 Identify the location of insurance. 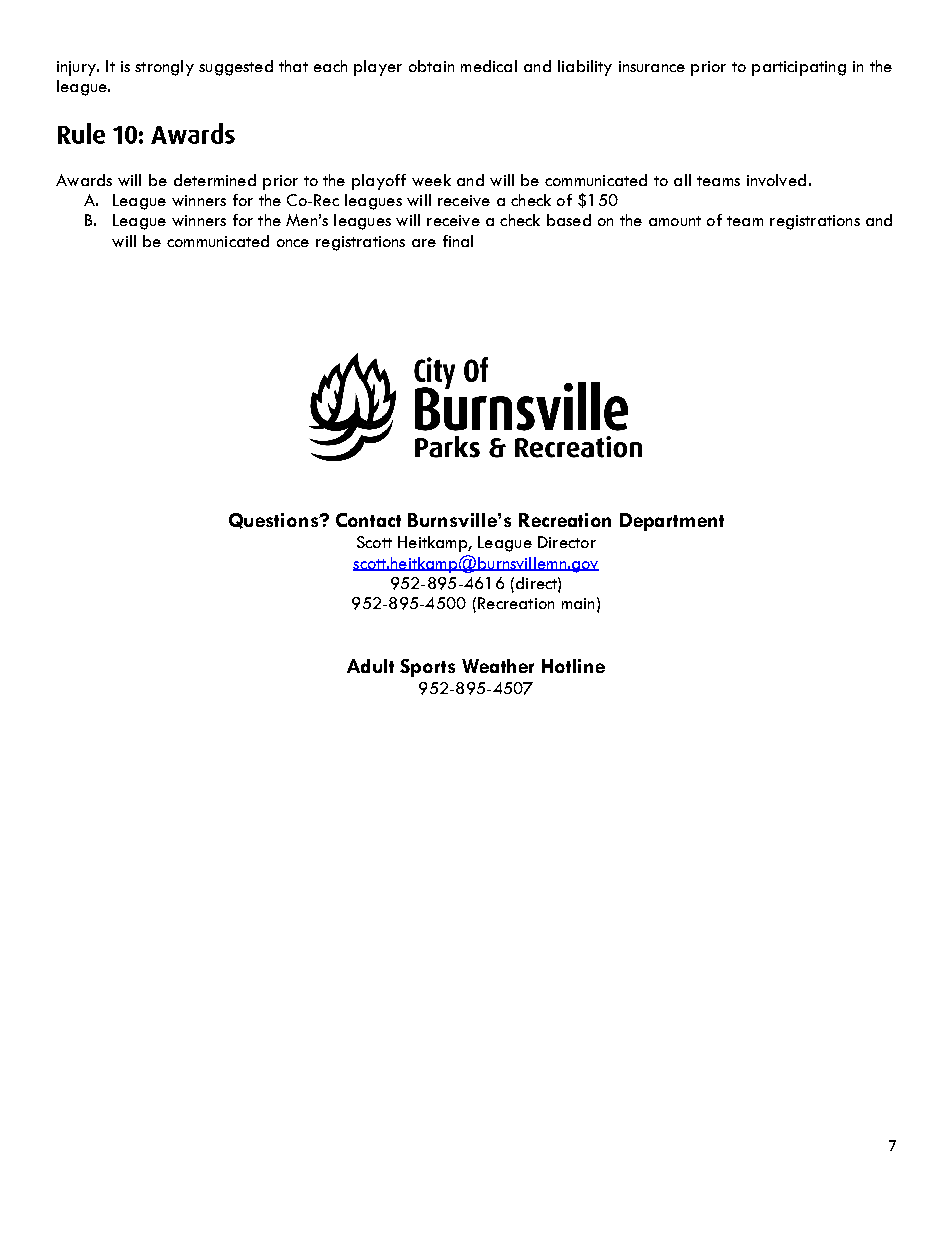
(652, 66).
